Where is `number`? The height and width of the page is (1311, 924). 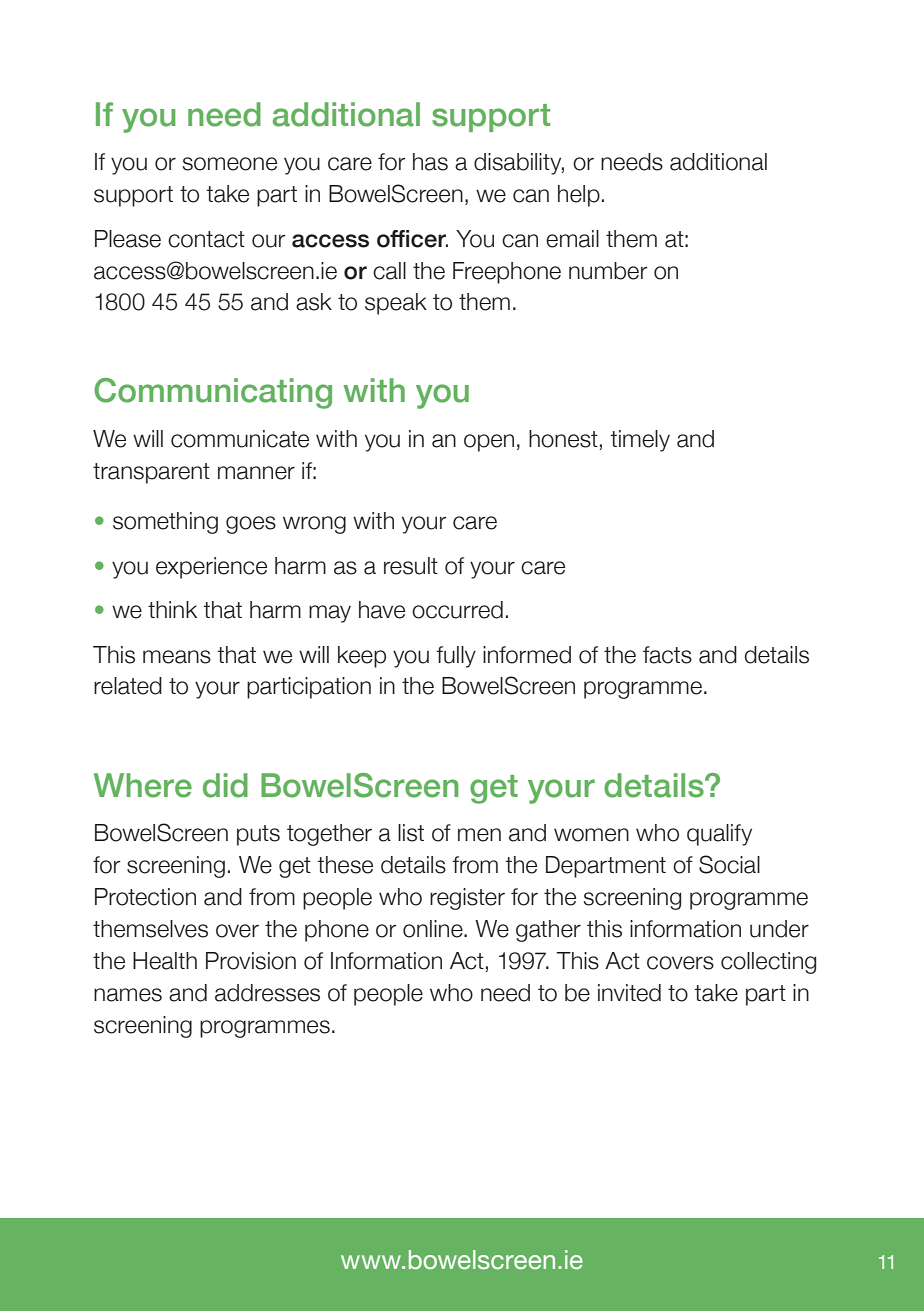 number is located at coordinates (608, 271).
